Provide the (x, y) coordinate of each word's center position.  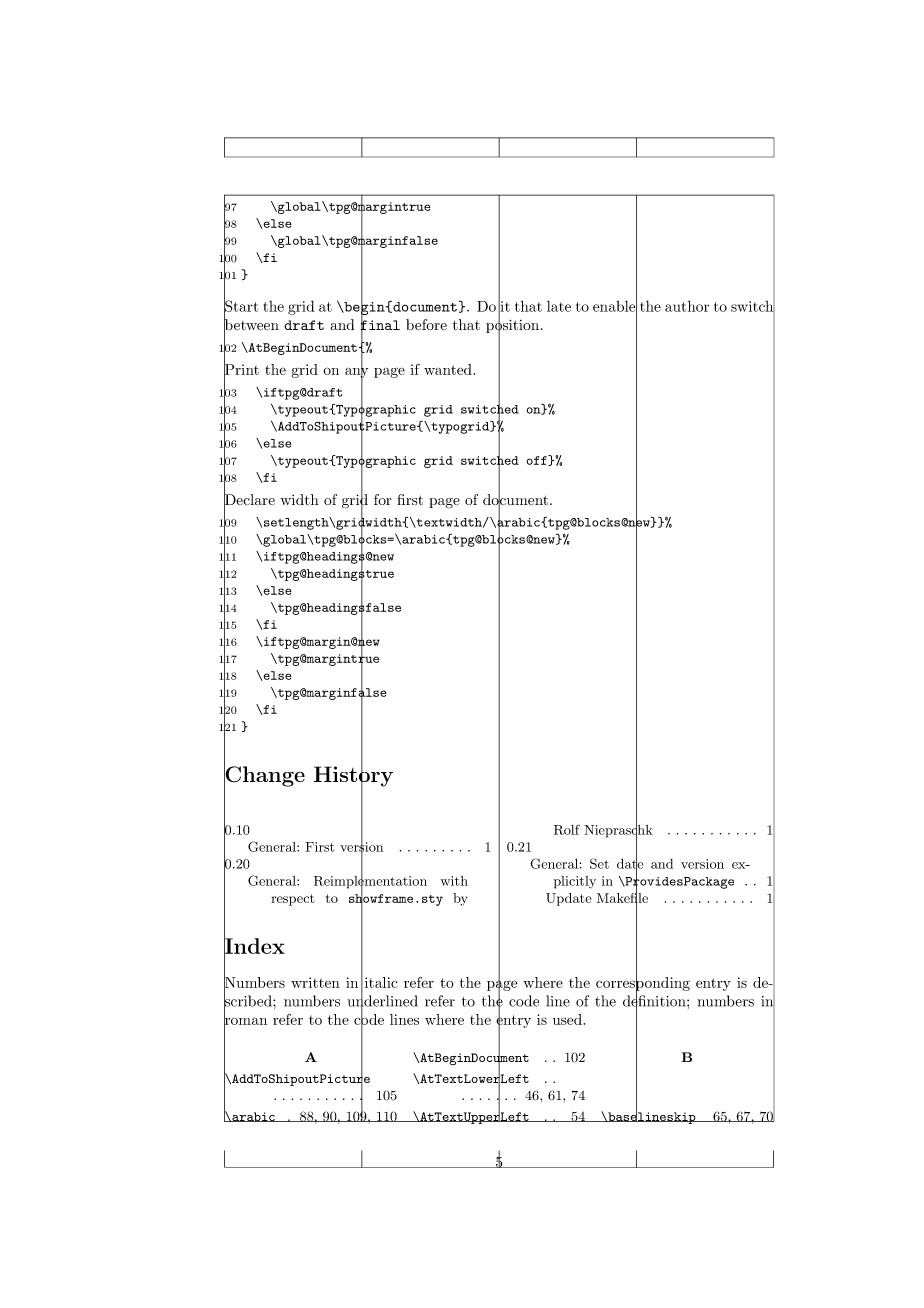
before (426, 325)
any (356, 373)
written (315, 982)
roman (245, 1022)
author (687, 306)
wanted (449, 369)
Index (254, 946)
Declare (249, 500)
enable (615, 306)
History (353, 776)
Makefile (622, 897)
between (251, 325)
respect (292, 900)
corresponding (643, 984)
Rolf (567, 829)
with (454, 881)
